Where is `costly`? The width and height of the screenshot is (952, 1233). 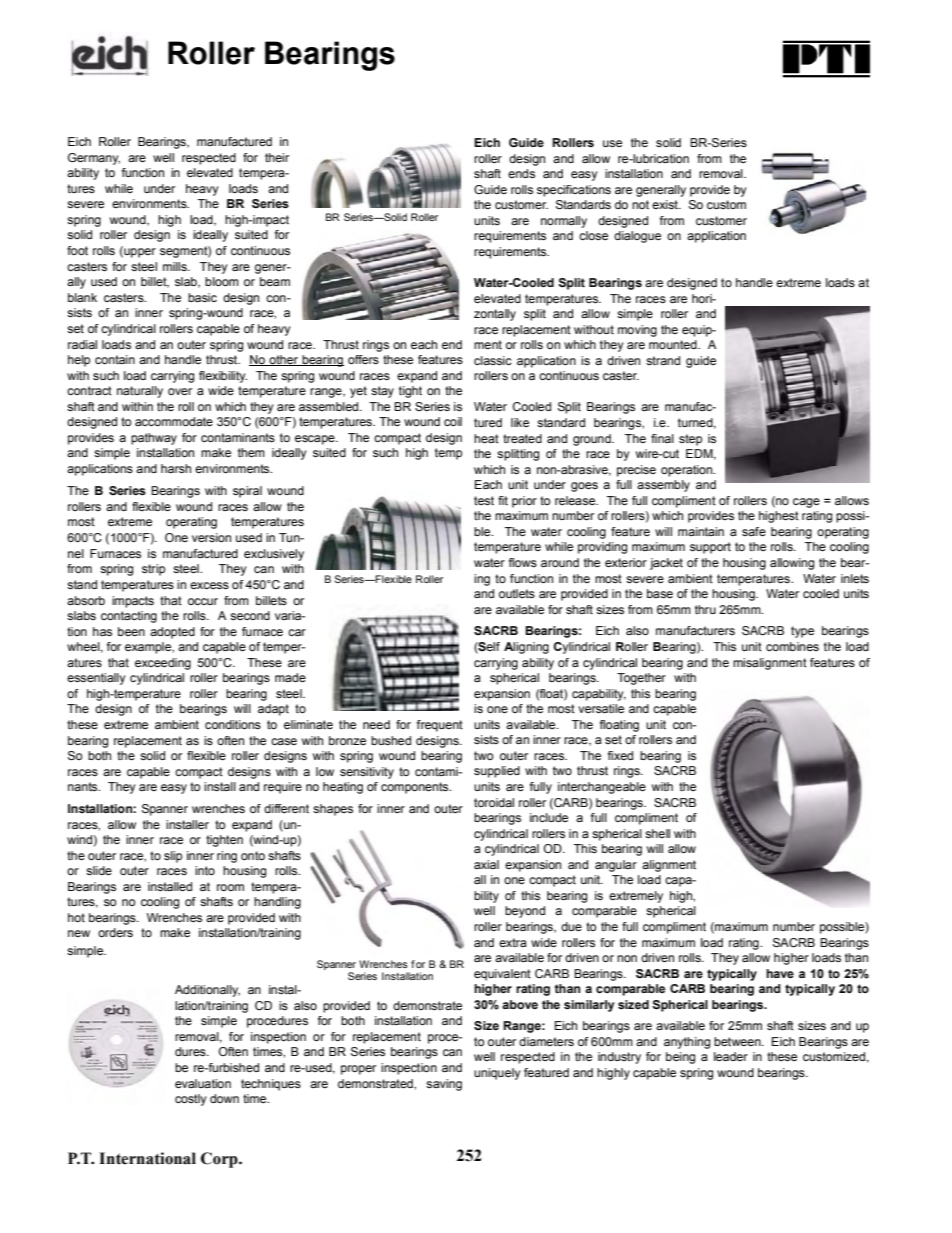
costly is located at coordinates (191, 1100).
